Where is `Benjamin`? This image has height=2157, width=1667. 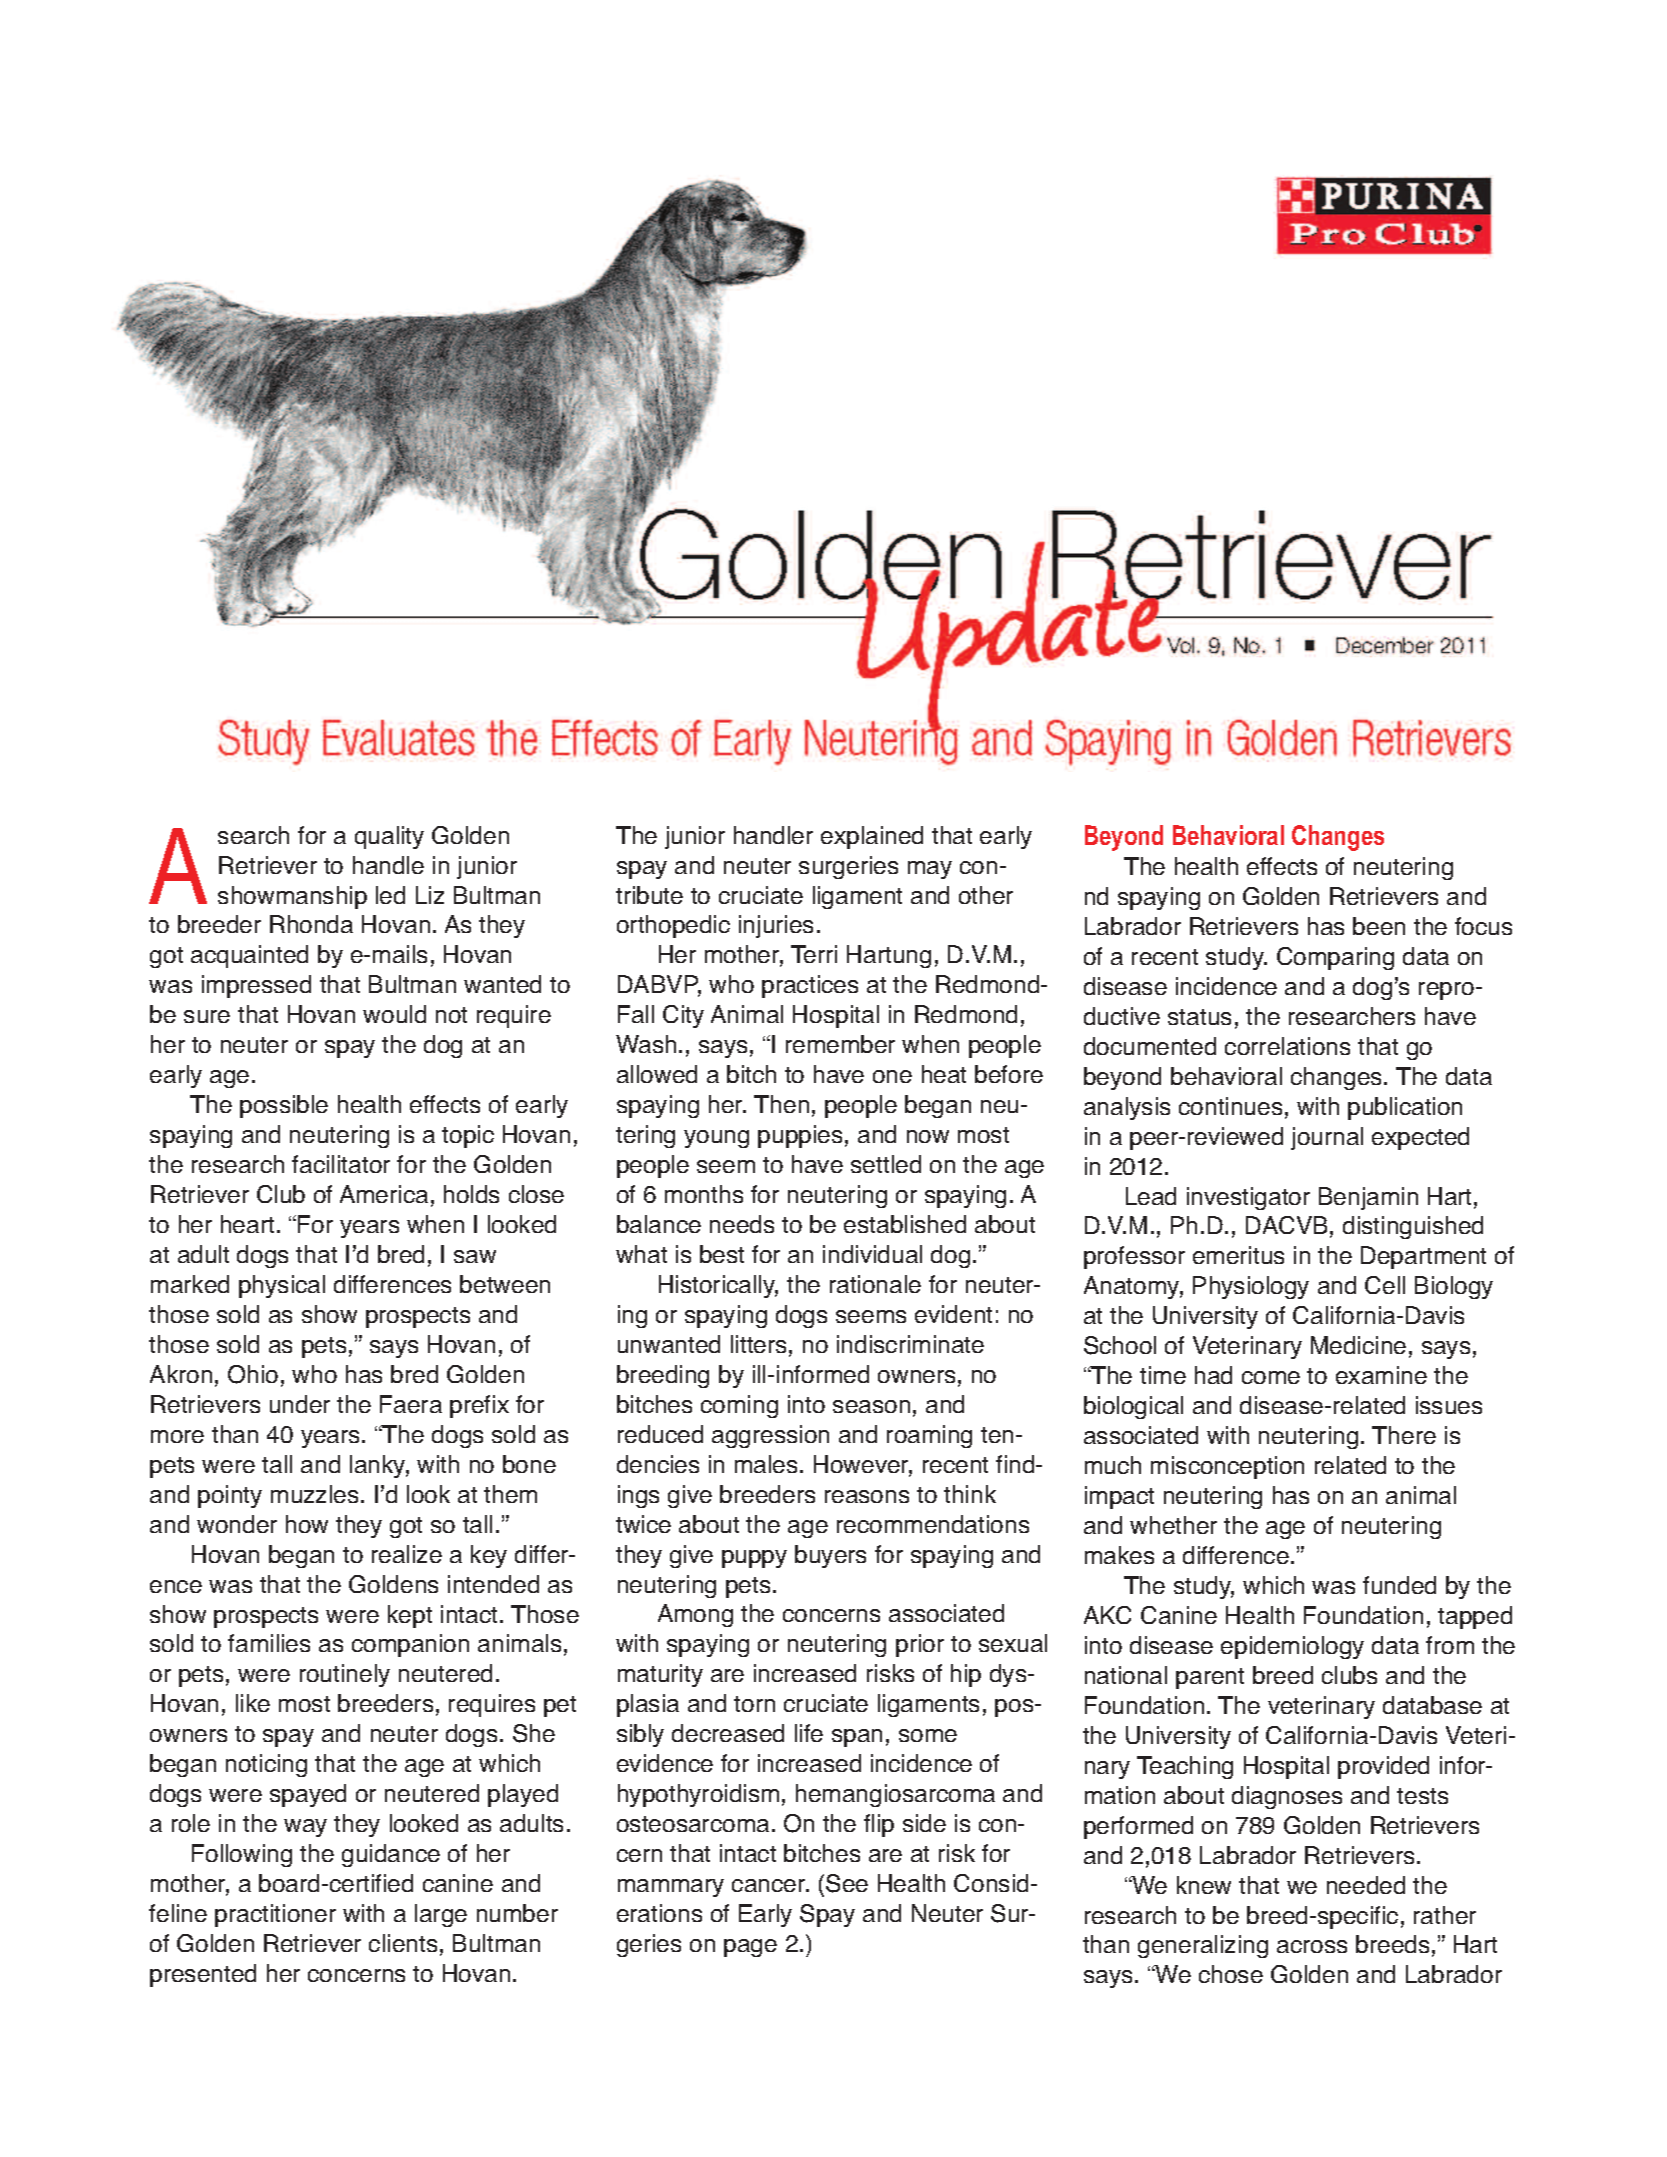
Benjamin is located at coordinates (1368, 1198).
